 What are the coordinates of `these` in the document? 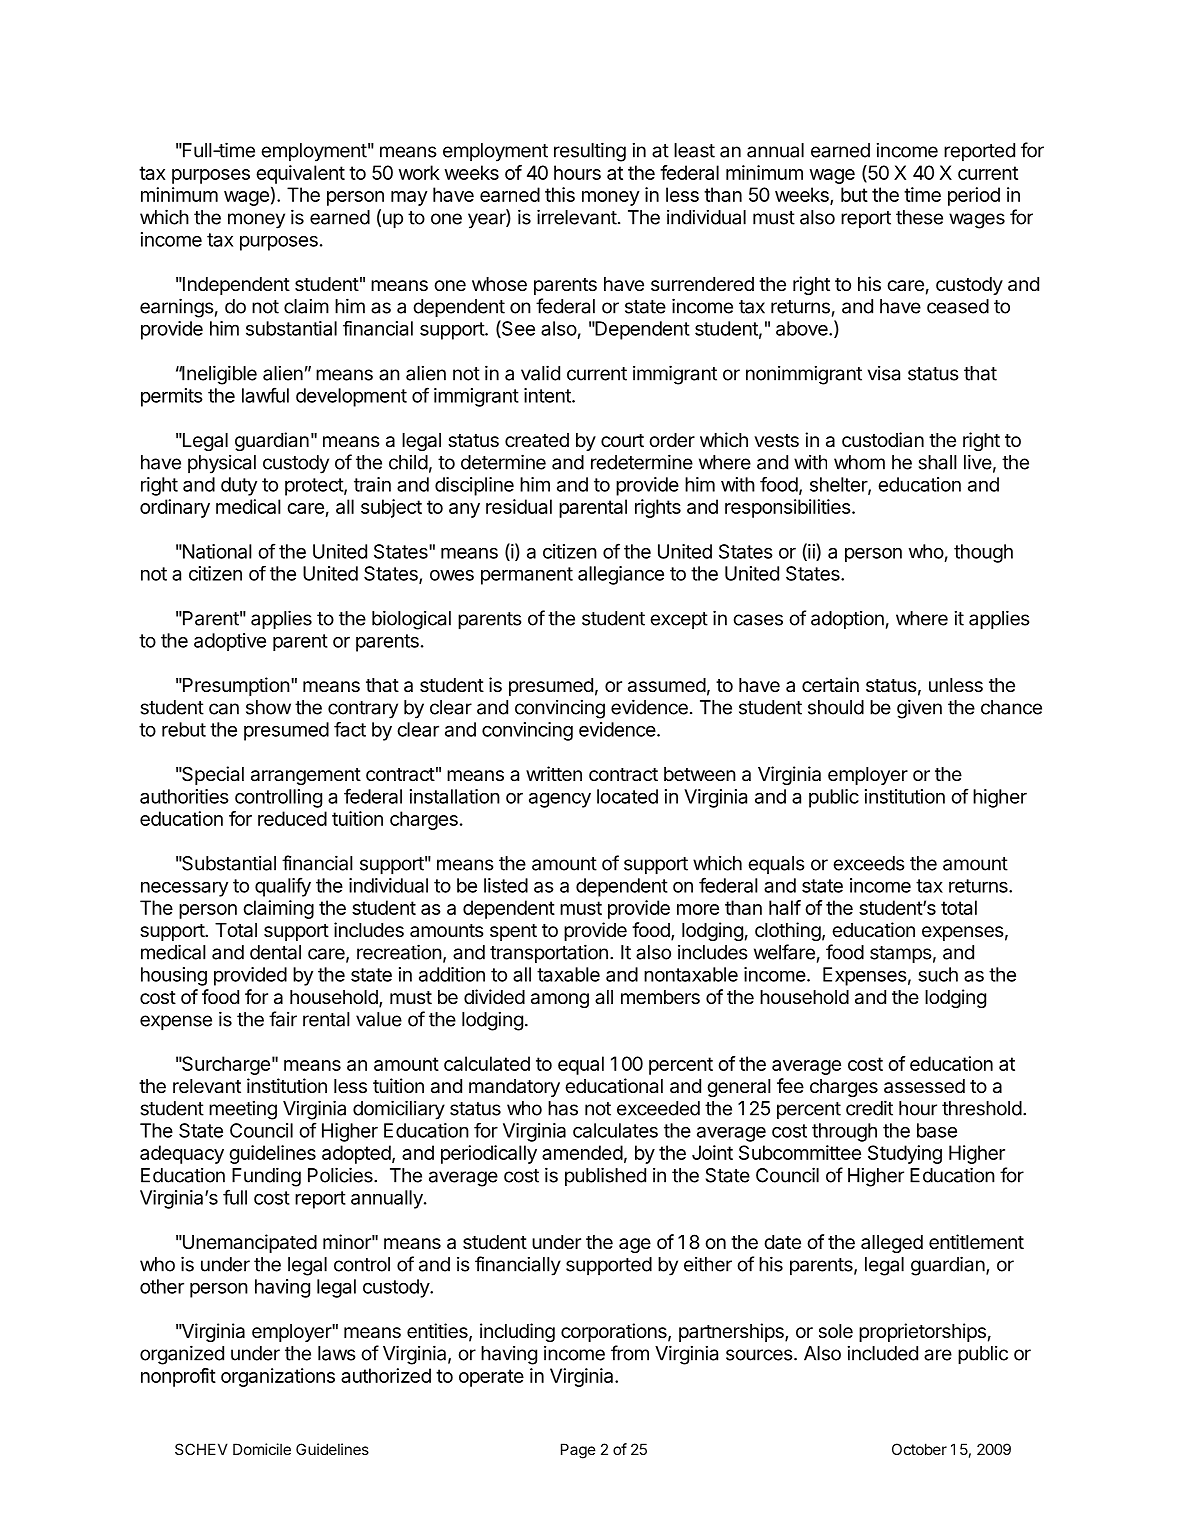 It's located at (919, 217).
